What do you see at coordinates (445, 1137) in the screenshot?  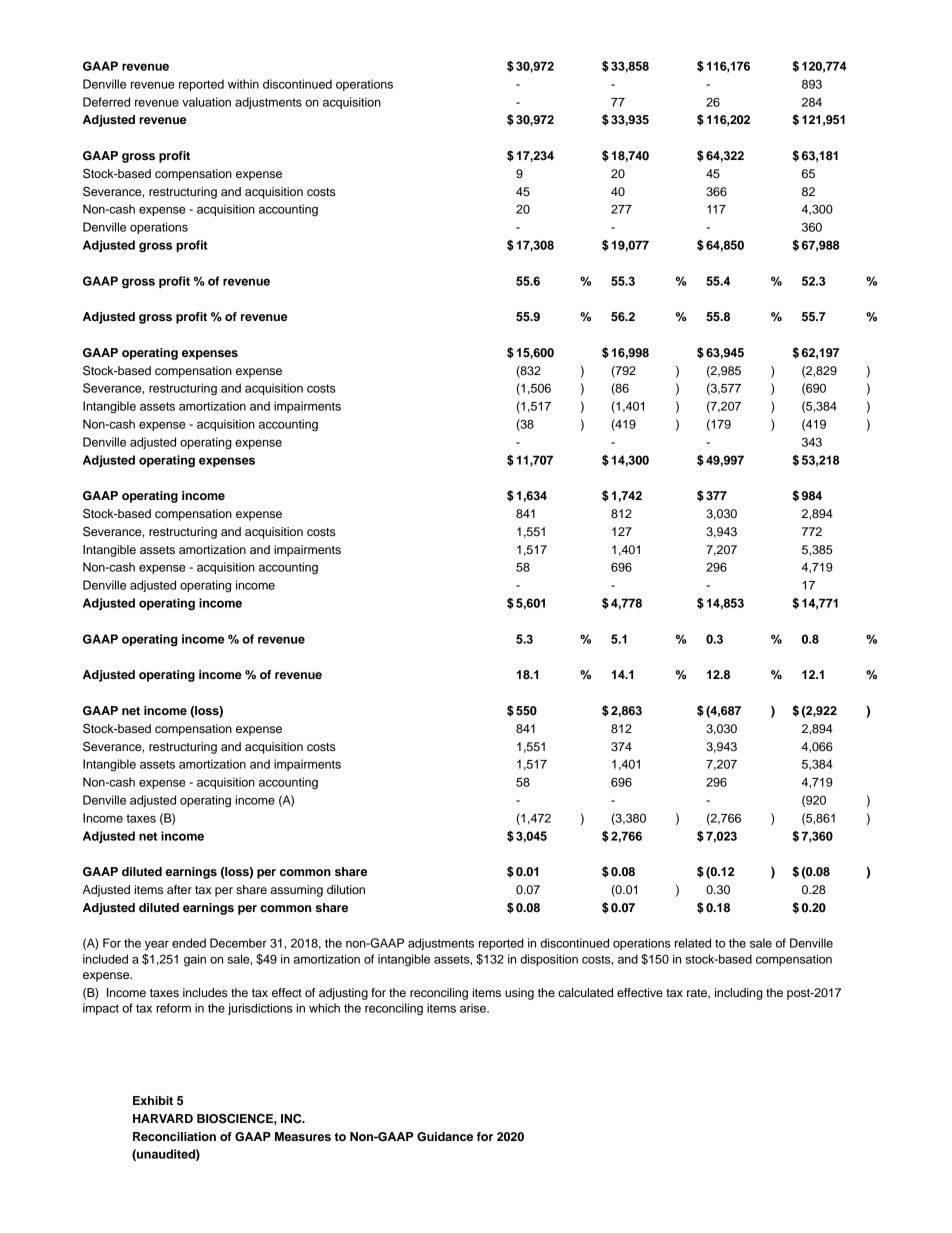 I see `Guidance` at bounding box center [445, 1137].
